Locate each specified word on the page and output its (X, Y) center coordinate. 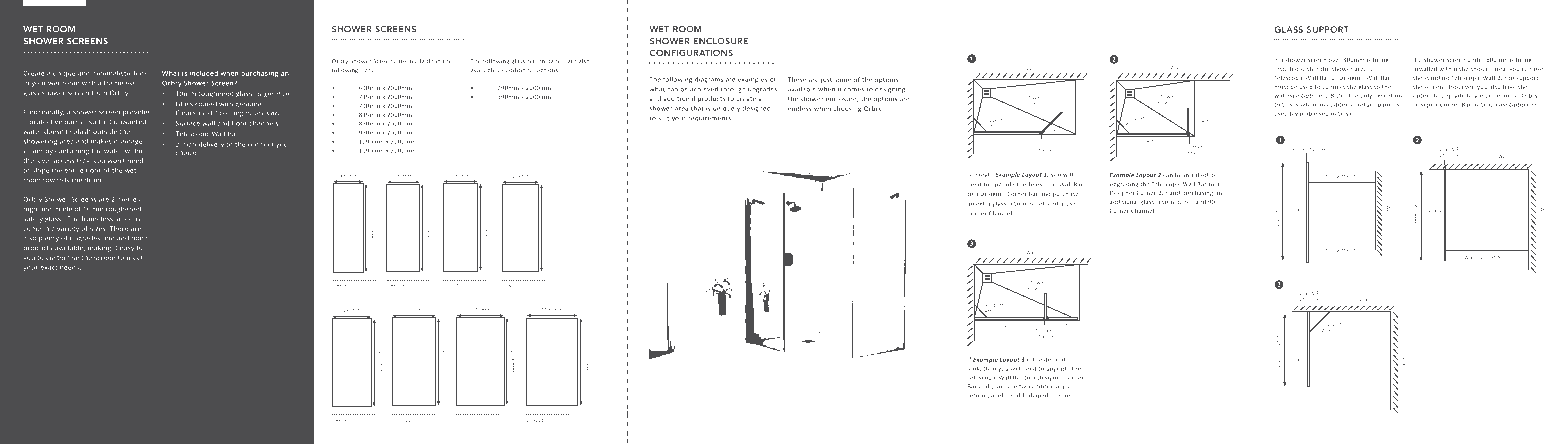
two (1024, 387)
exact (48, 268)
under (1476, 59)
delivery (211, 145)
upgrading (1124, 185)
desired (1054, 359)
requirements (709, 119)
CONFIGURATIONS (691, 52)
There (119, 228)
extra (983, 204)
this (1287, 104)
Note (1428, 294)
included (204, 73)
